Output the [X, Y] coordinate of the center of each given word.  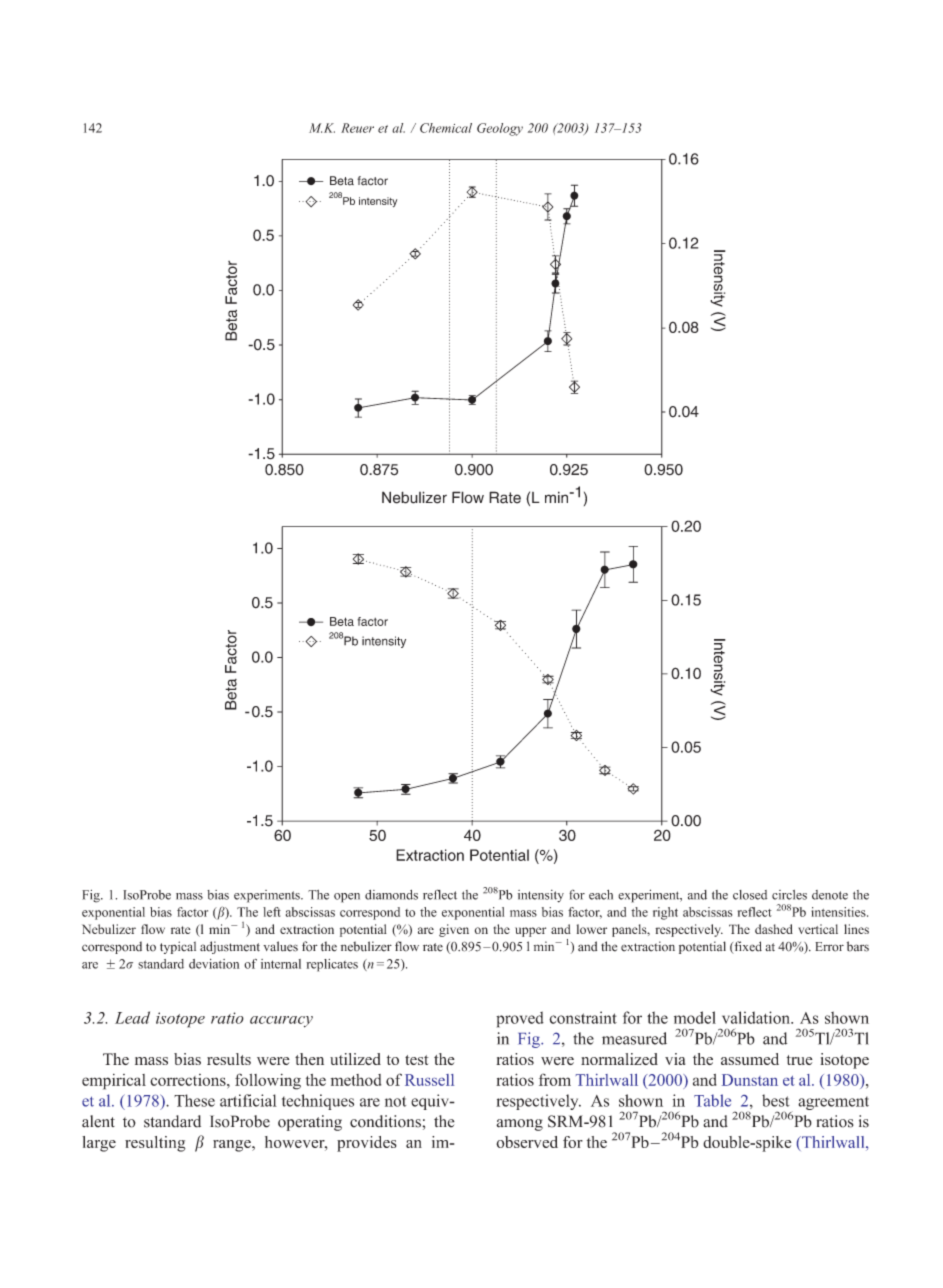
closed [750, 895]
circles [789, 895]
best [776, 1100]
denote [830, 895]
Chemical [446, 128]
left [272, 912]
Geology [500, 129]
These [194, 1100]
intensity [541, 896]
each [601, 895]
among [519, 1125]
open [347, 898]
